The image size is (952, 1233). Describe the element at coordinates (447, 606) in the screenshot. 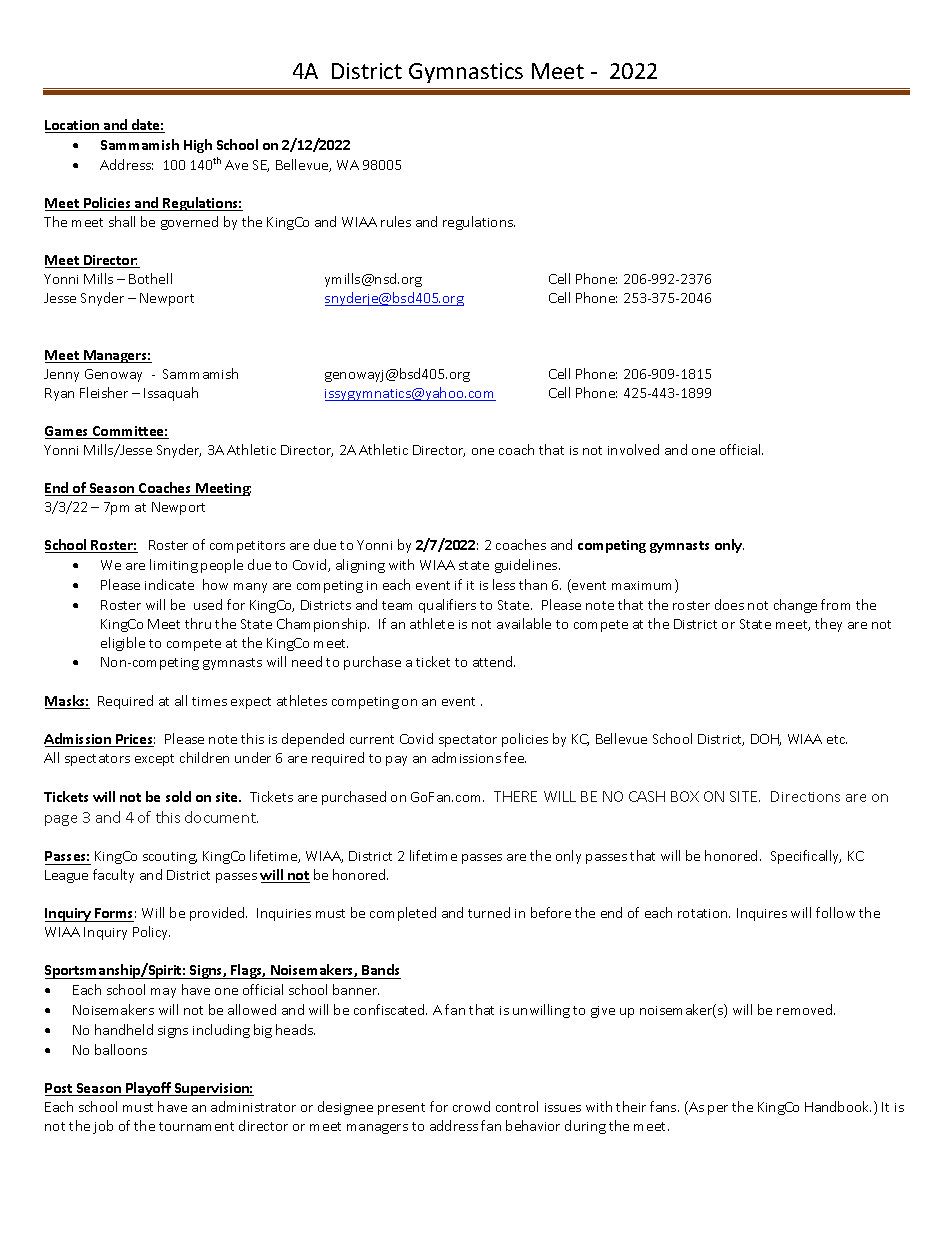

I see `qualifiers` at that location.
